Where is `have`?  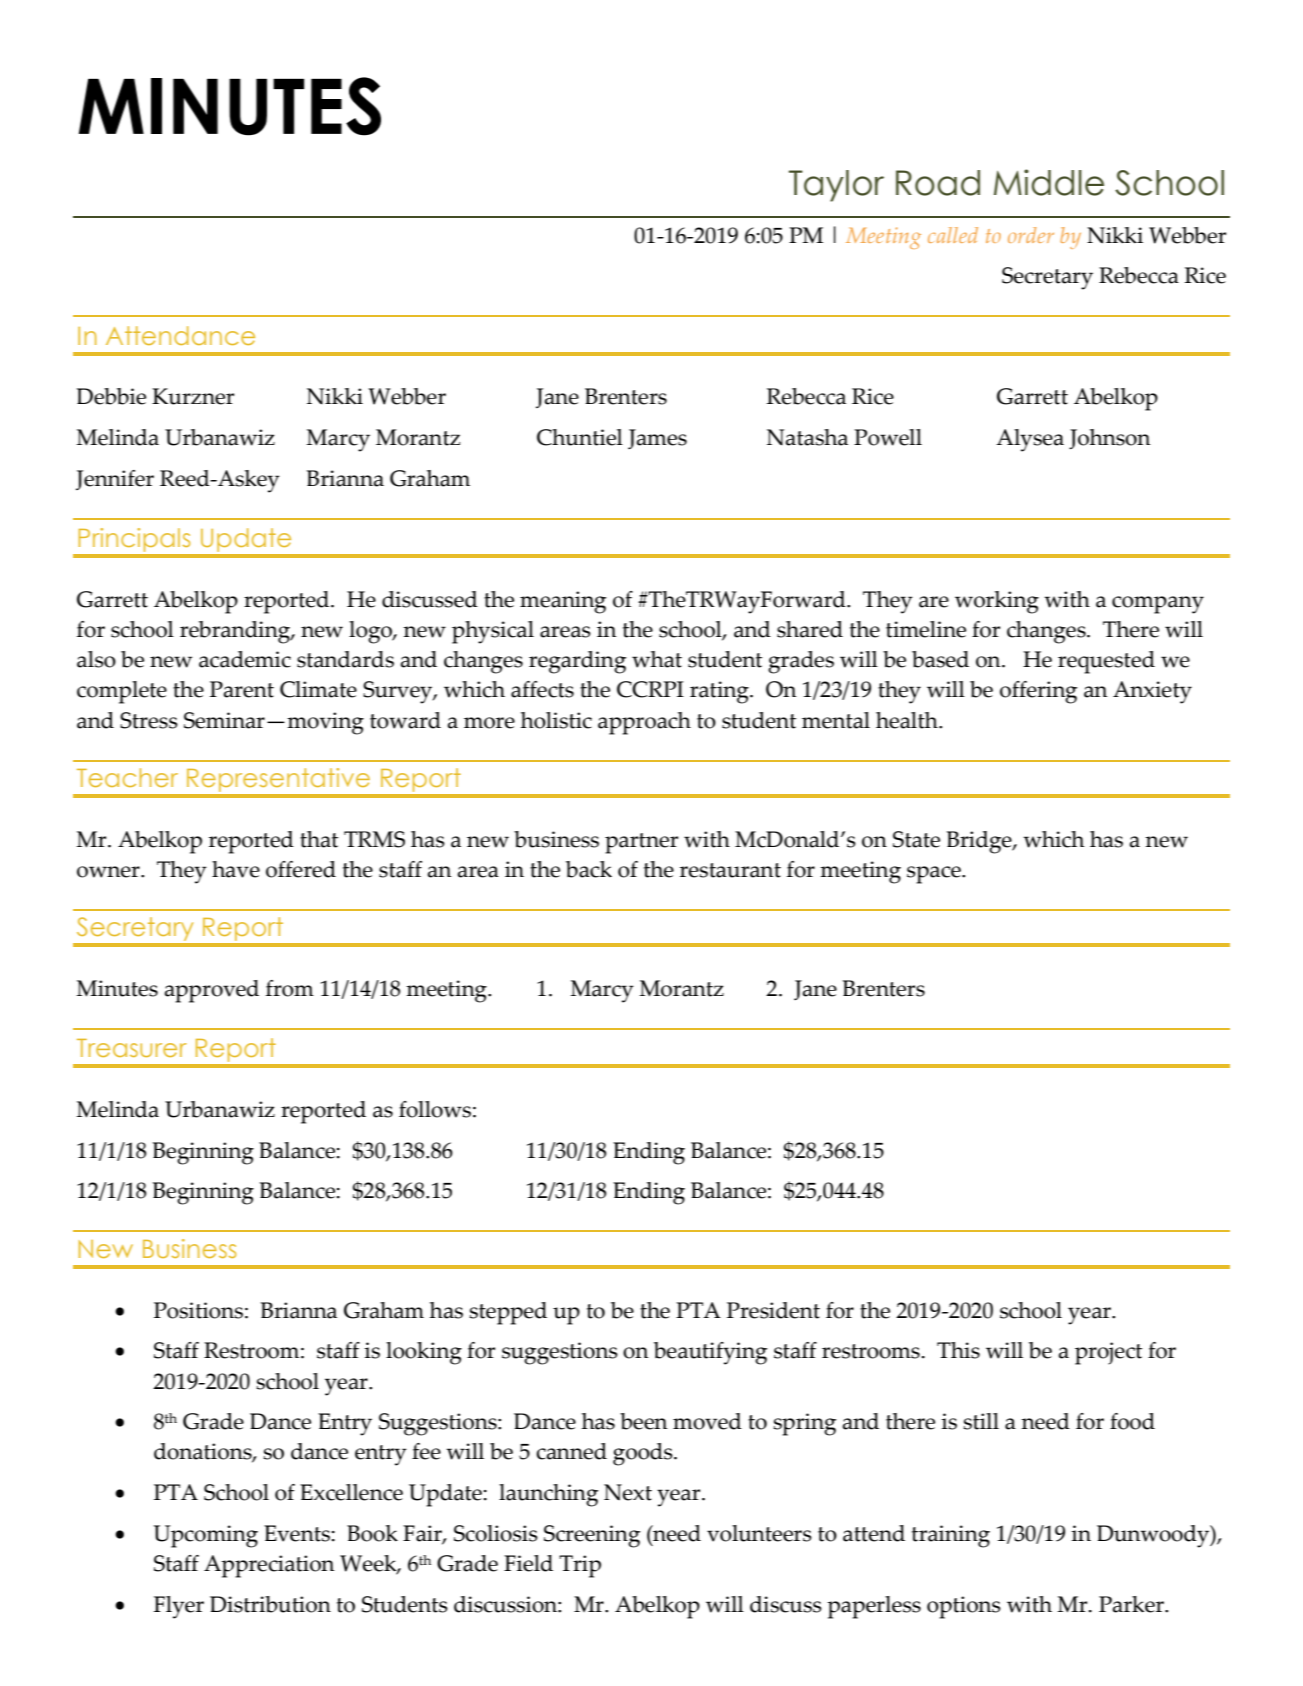
have is located at coordinates (236, 869).
